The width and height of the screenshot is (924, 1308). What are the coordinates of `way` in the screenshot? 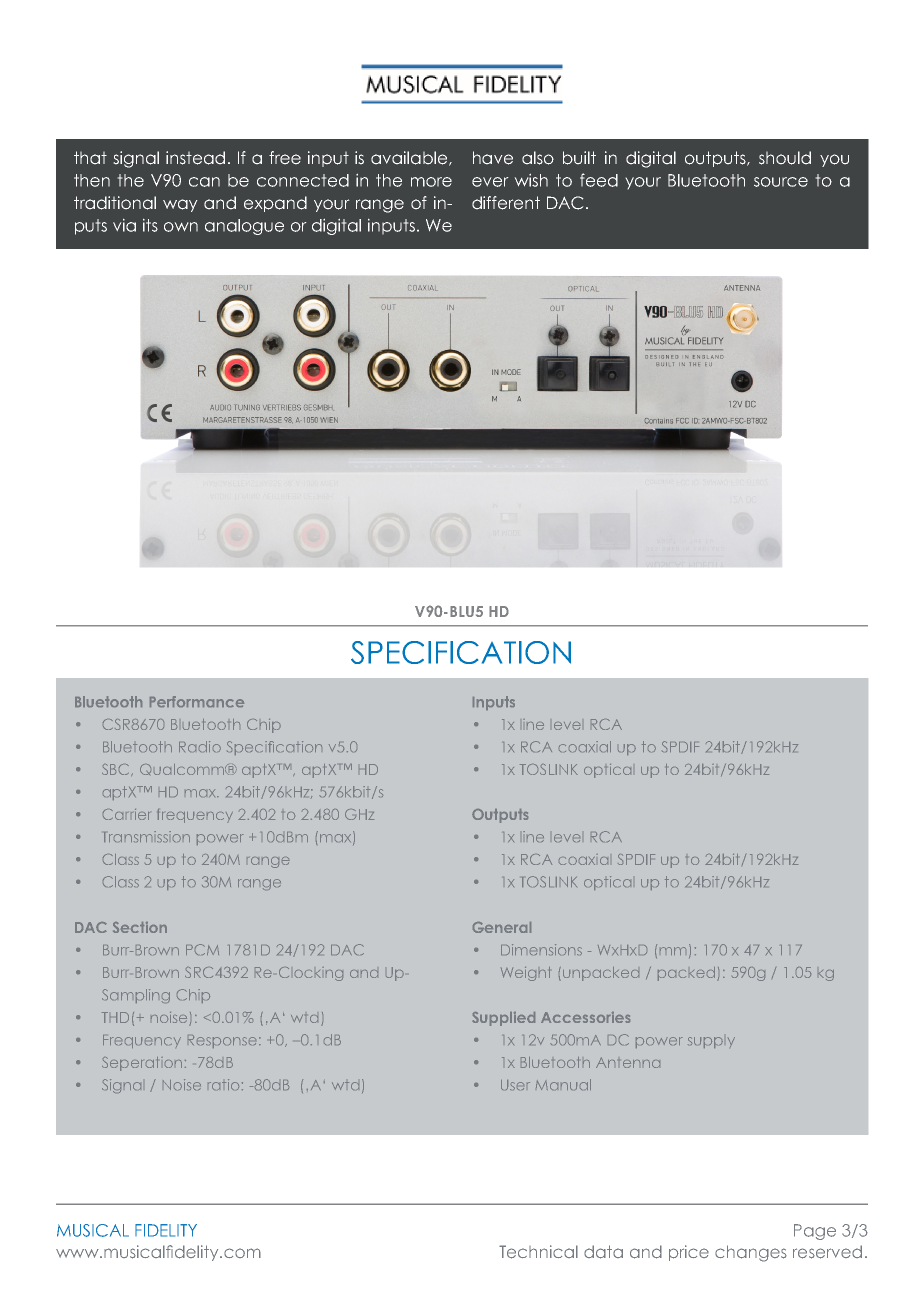 It's located at (180, 205).
